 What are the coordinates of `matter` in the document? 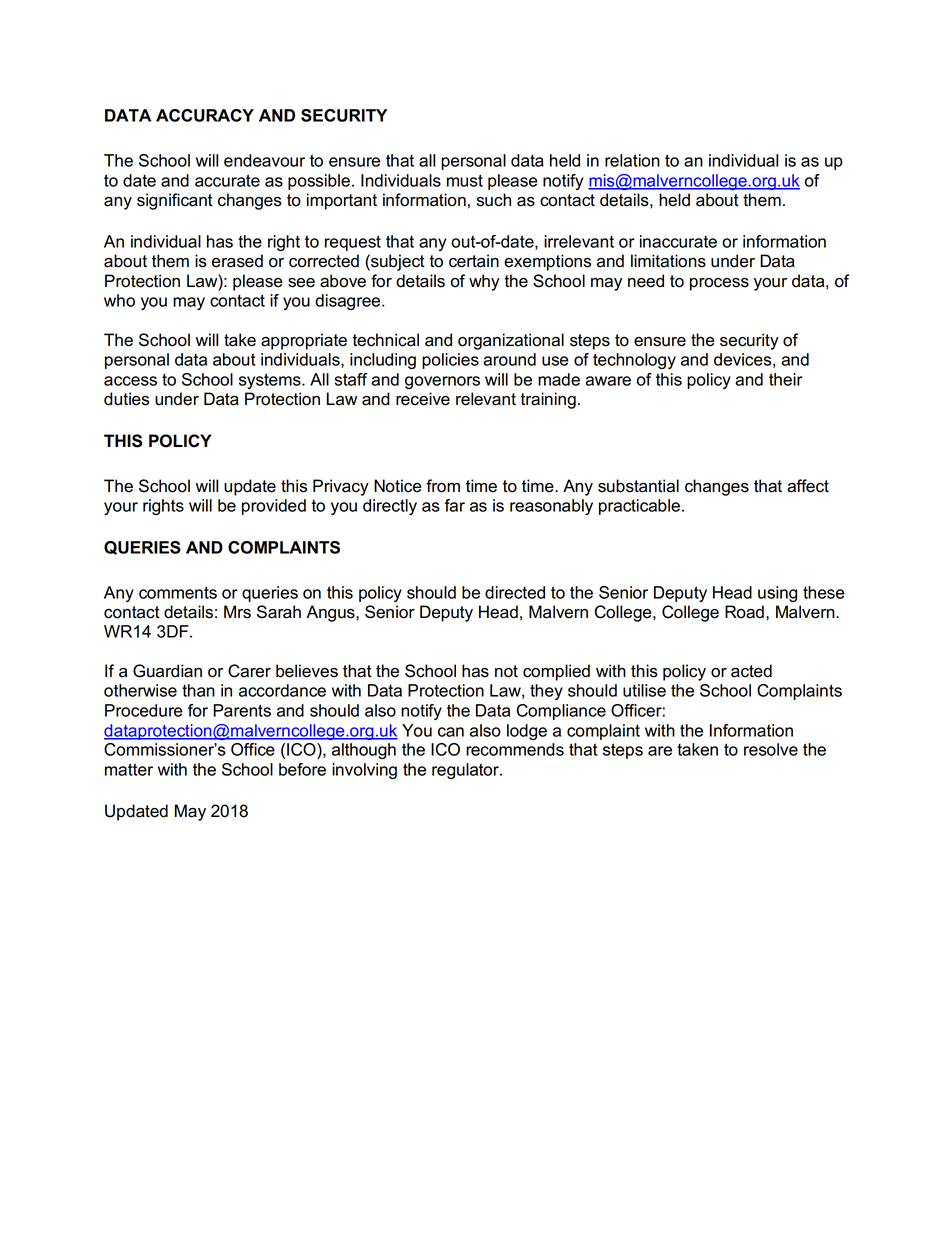 It's located at (129, 769).
